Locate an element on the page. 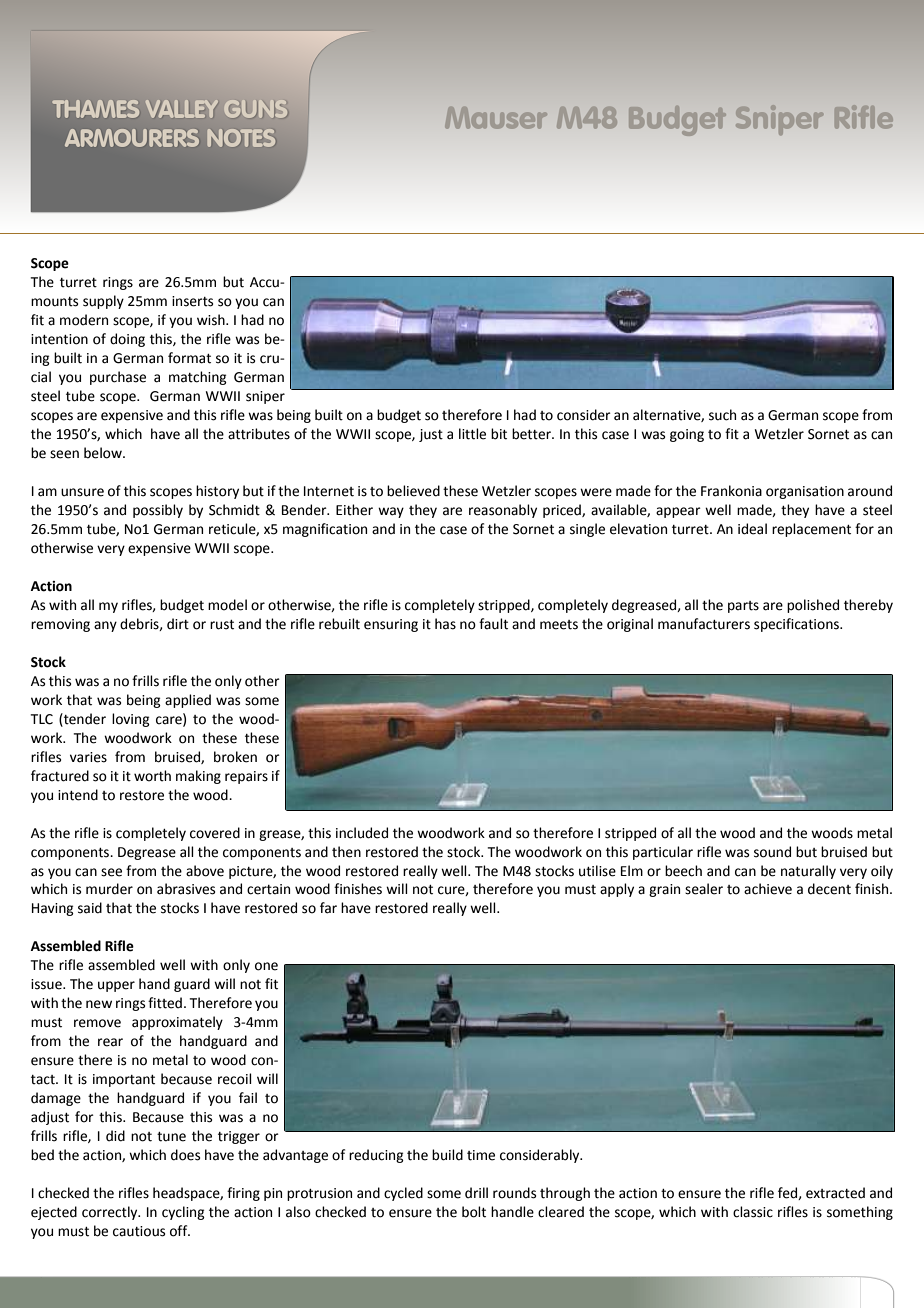 The image size is (924, 1308). correctly is located at coordinates (111, 1213).
